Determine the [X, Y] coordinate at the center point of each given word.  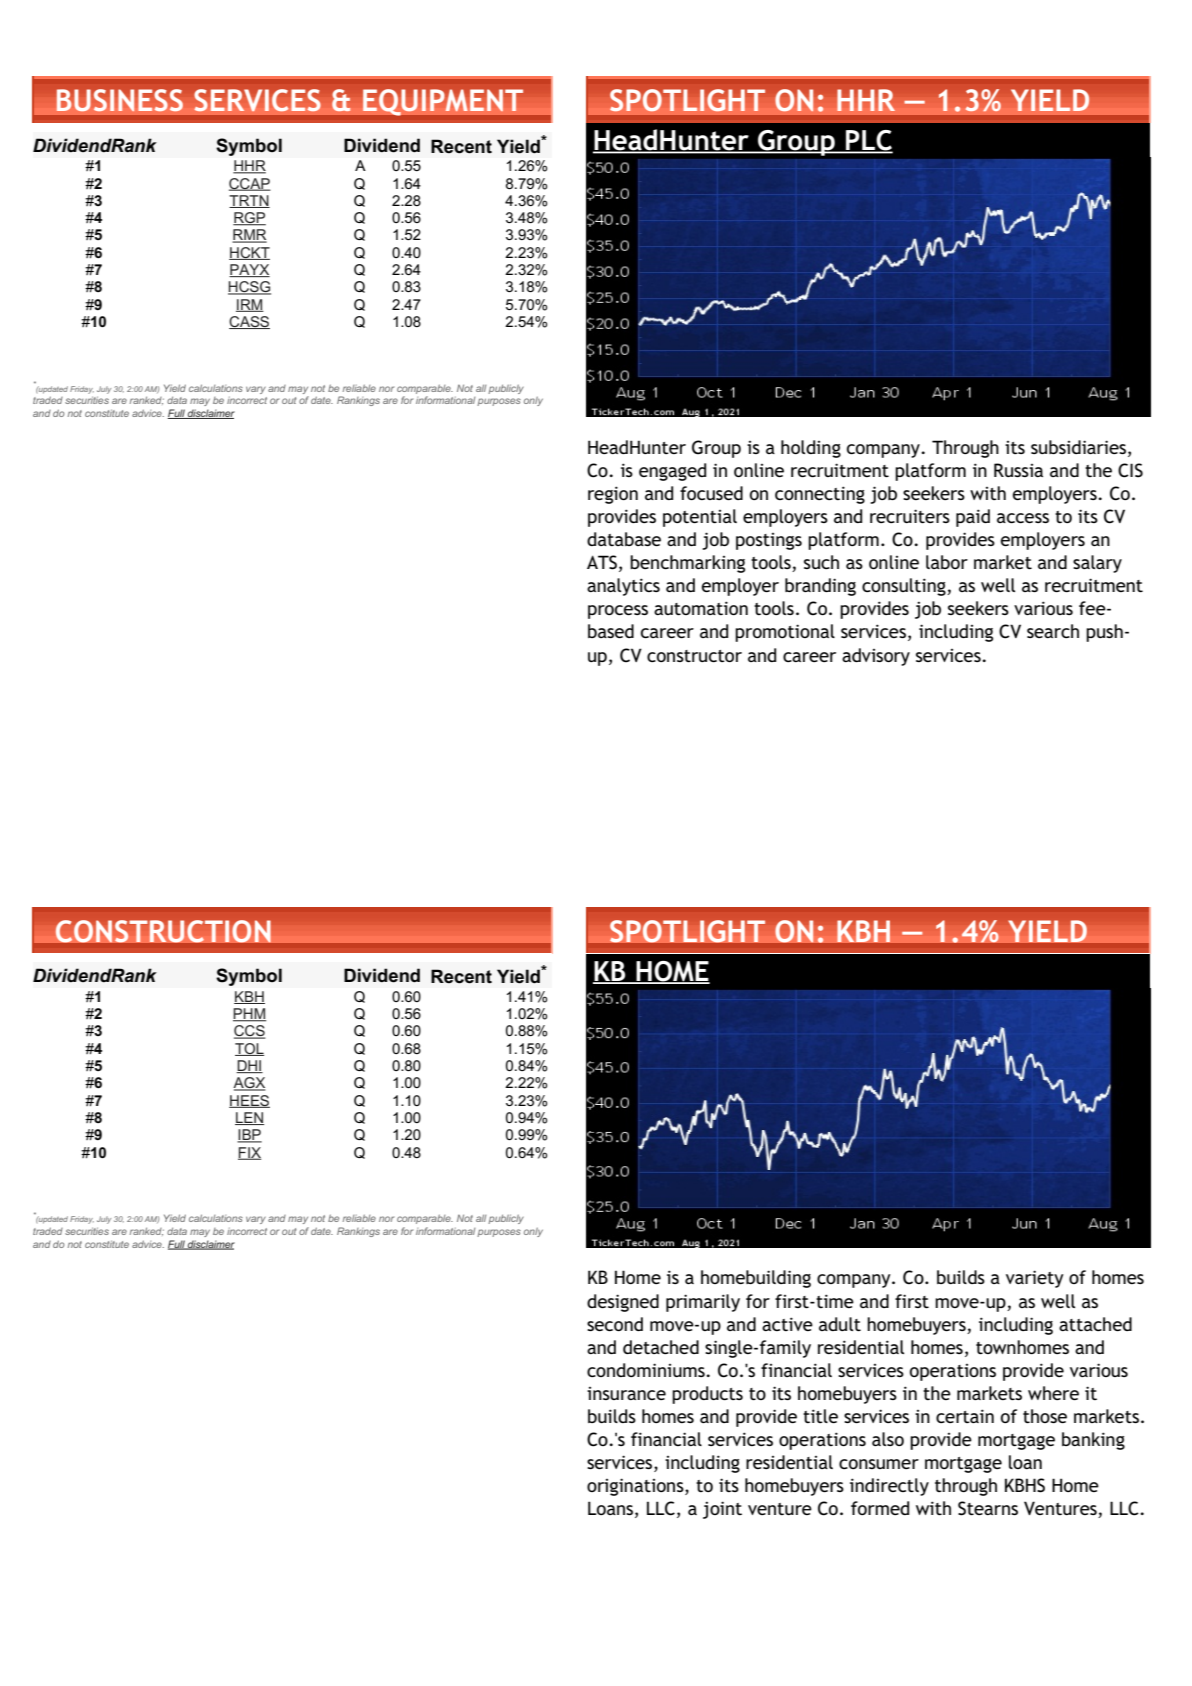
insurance [626, 1393]
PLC [868, 141]
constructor [694, 656]
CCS [250, 1032]
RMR [249, 236]
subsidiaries [1080, 447]
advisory [876, 657]
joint [722, 1510]
